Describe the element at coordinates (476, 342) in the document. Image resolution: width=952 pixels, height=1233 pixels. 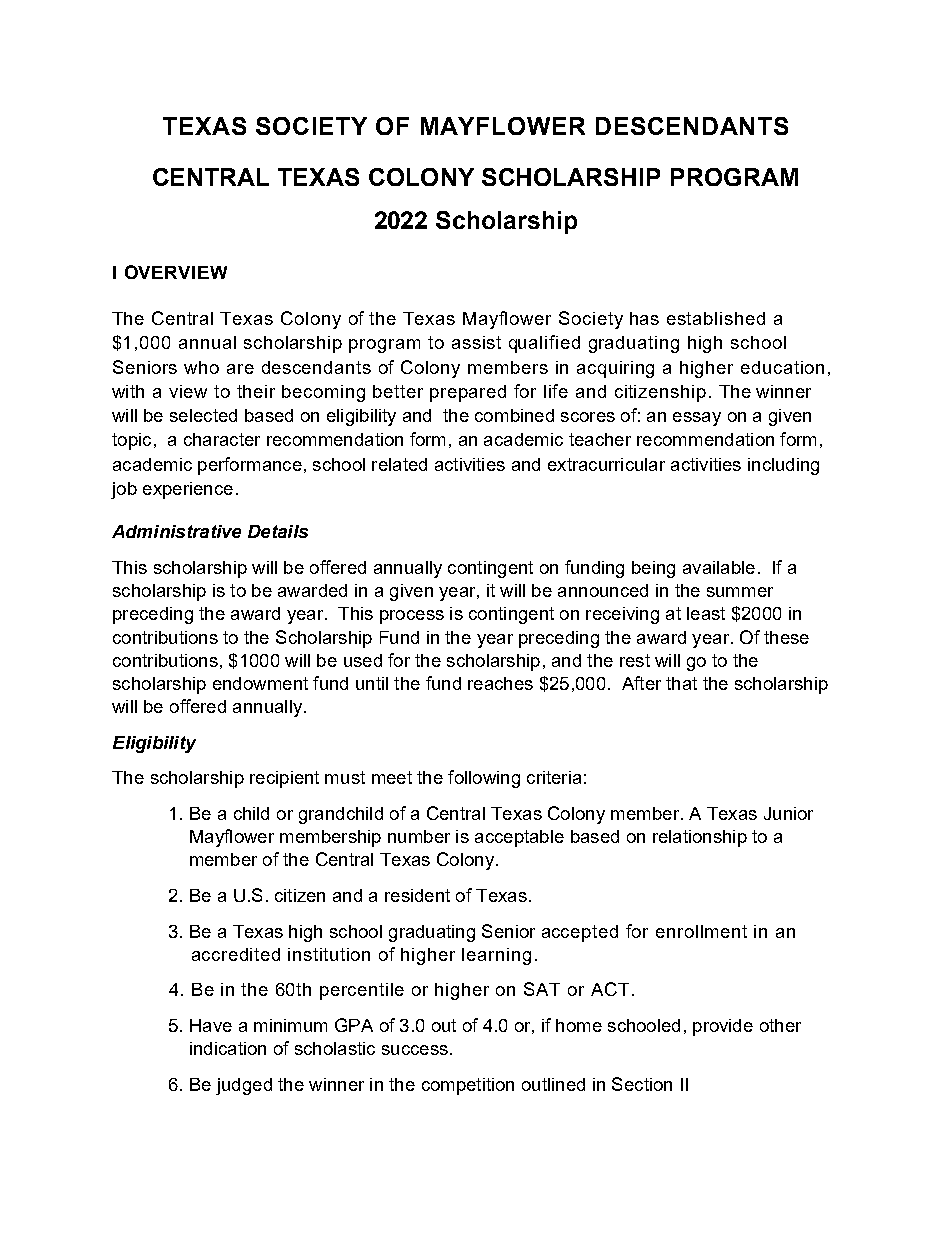
I see `assist` at that location.
